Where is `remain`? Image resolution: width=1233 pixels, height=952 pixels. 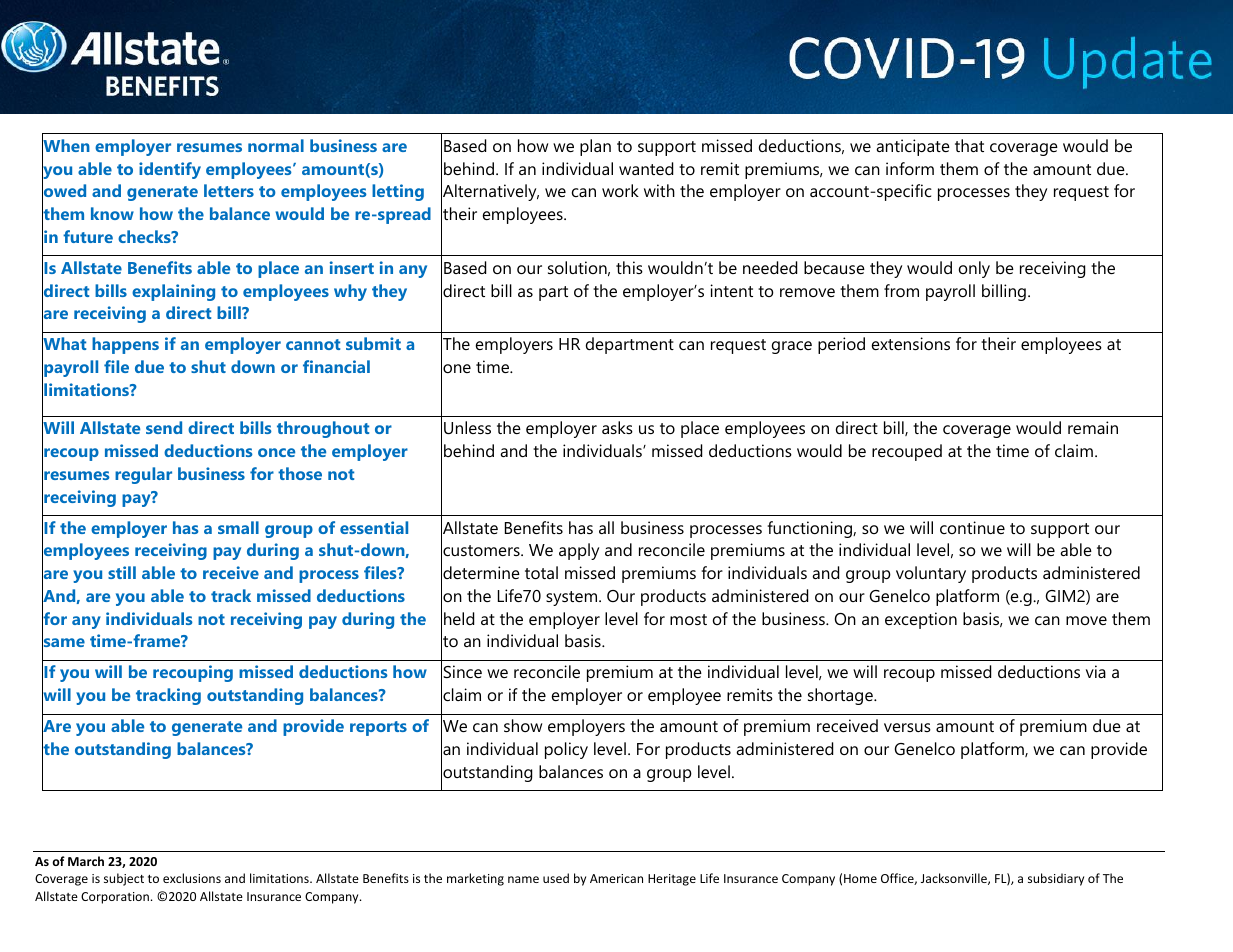 remain is located at coordinates (1093, 427).
